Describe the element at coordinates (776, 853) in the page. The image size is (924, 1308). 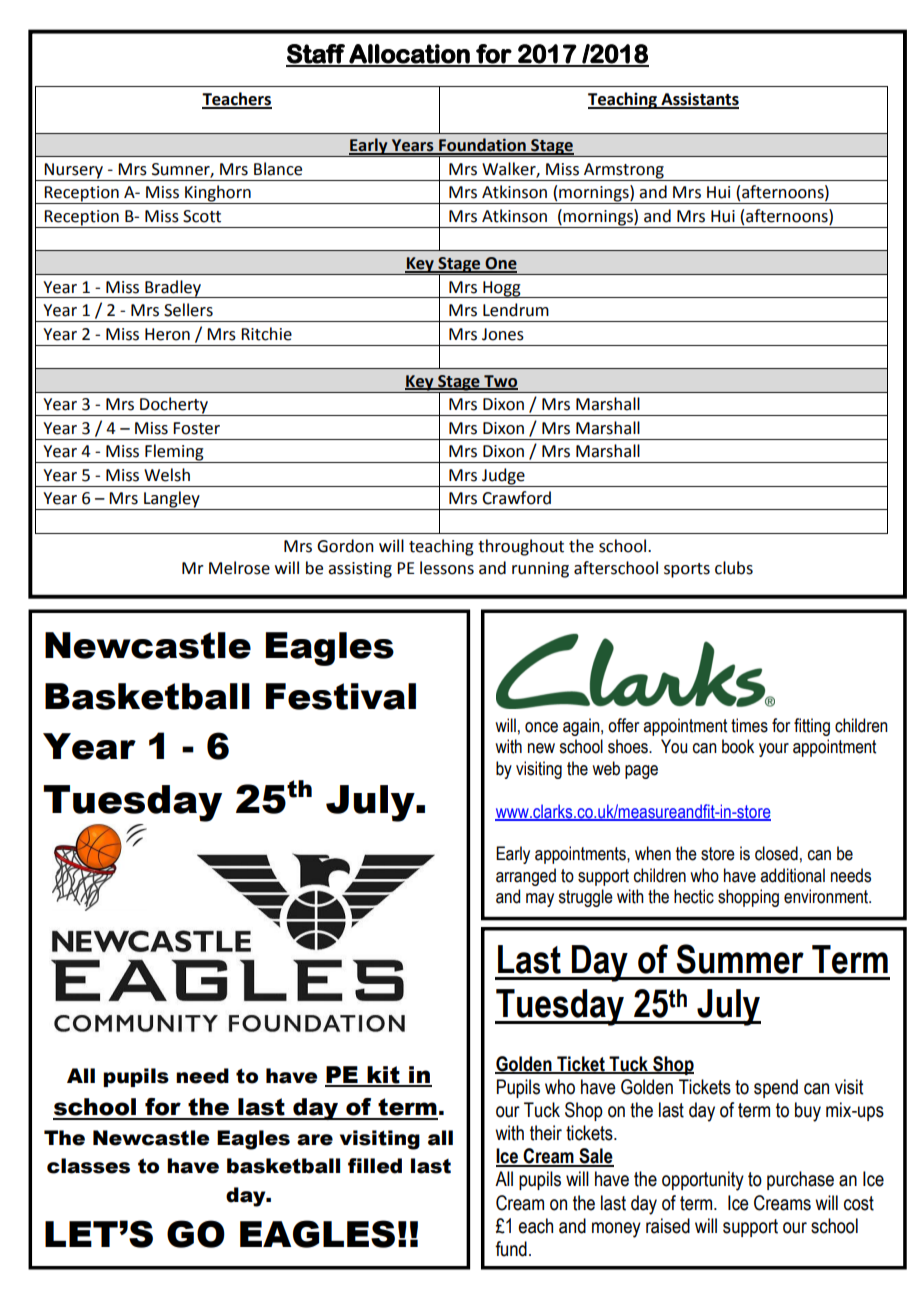
I see `closed` at that location.
